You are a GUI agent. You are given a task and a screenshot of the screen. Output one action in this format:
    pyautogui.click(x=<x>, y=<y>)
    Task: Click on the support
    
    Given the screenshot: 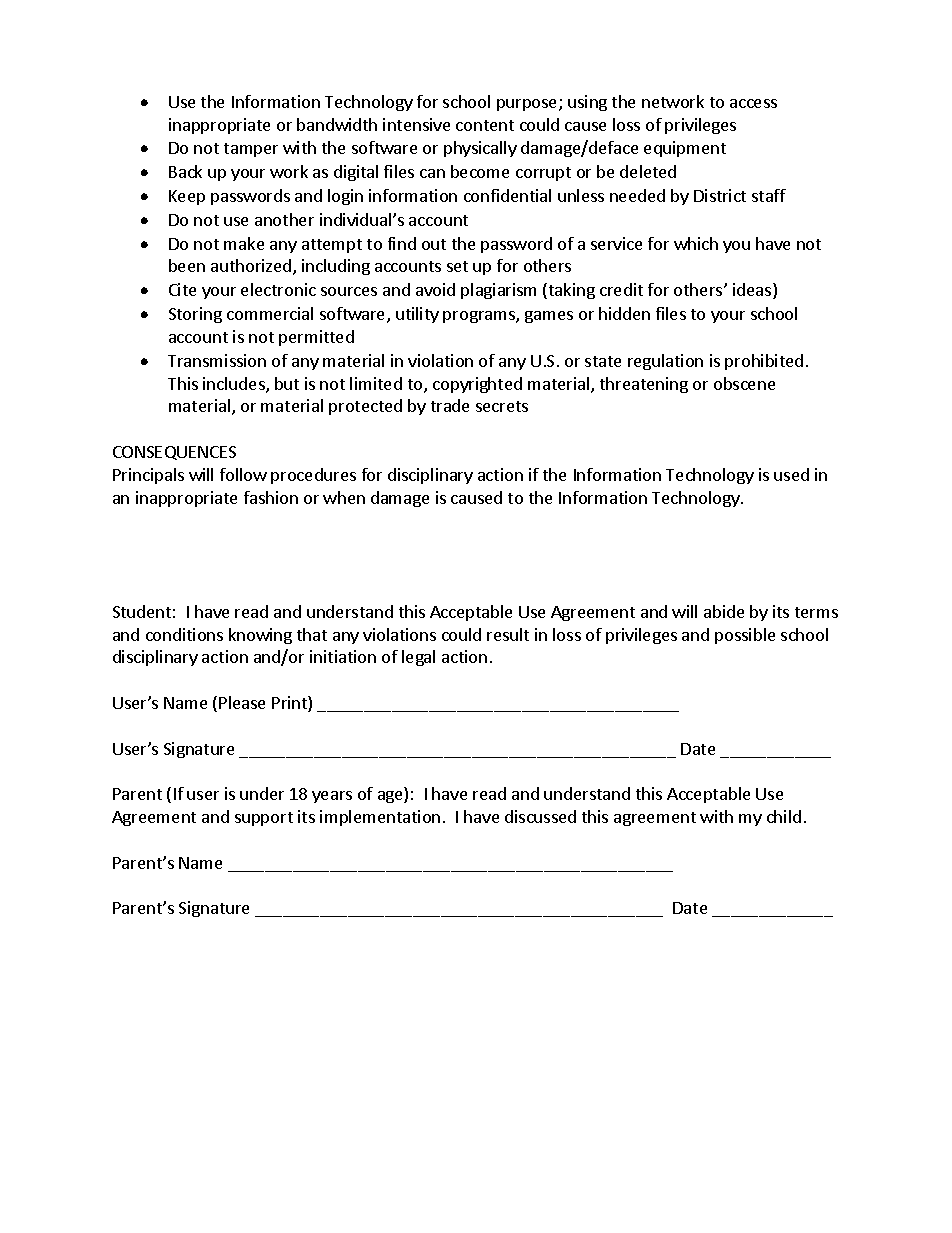 What is the action you would take?
    pyautogui.click(x=264, y=819)
